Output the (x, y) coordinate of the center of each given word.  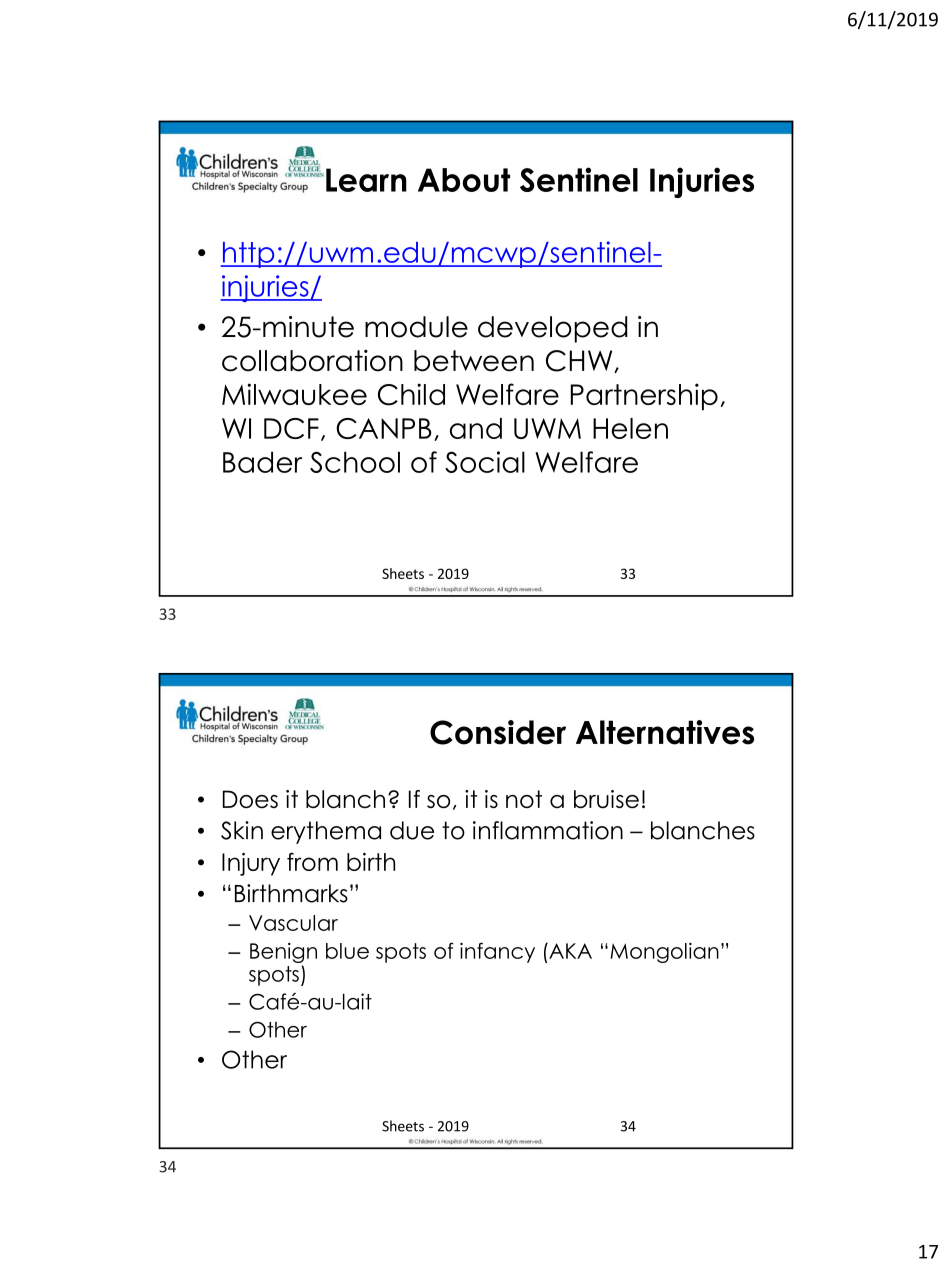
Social (485, 462)
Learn (366, 180)
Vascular (293, 923)
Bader (262, 462)
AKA (569, 951)
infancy (497, 952)
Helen (630, 428)
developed (552, 329)
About (464, 180)
